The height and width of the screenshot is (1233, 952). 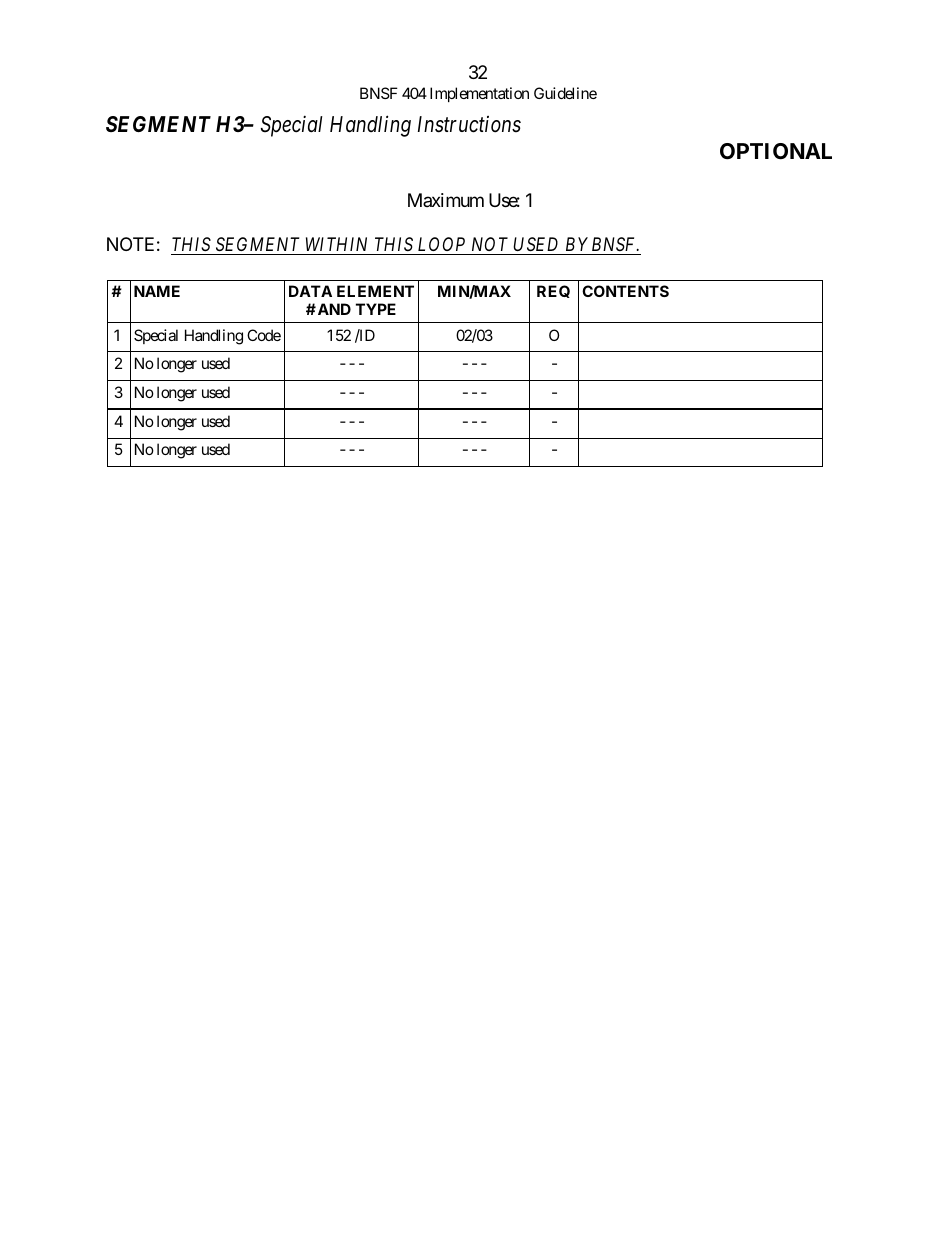 What do you see at coordinates (264, 335) in the screenshot?
I see `Code` at bounding box center [264, 335].
